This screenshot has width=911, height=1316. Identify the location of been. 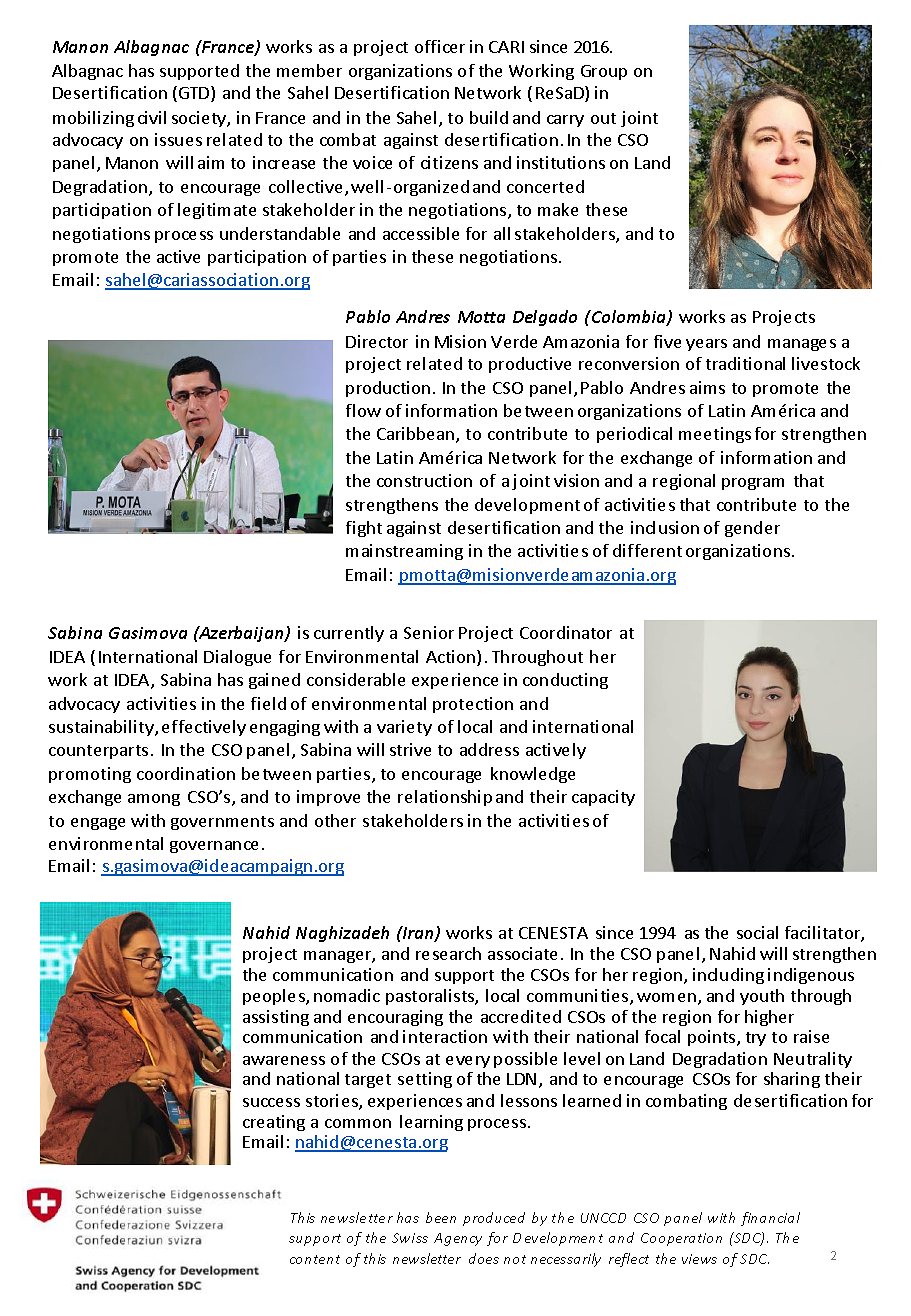
(441, 1217).
